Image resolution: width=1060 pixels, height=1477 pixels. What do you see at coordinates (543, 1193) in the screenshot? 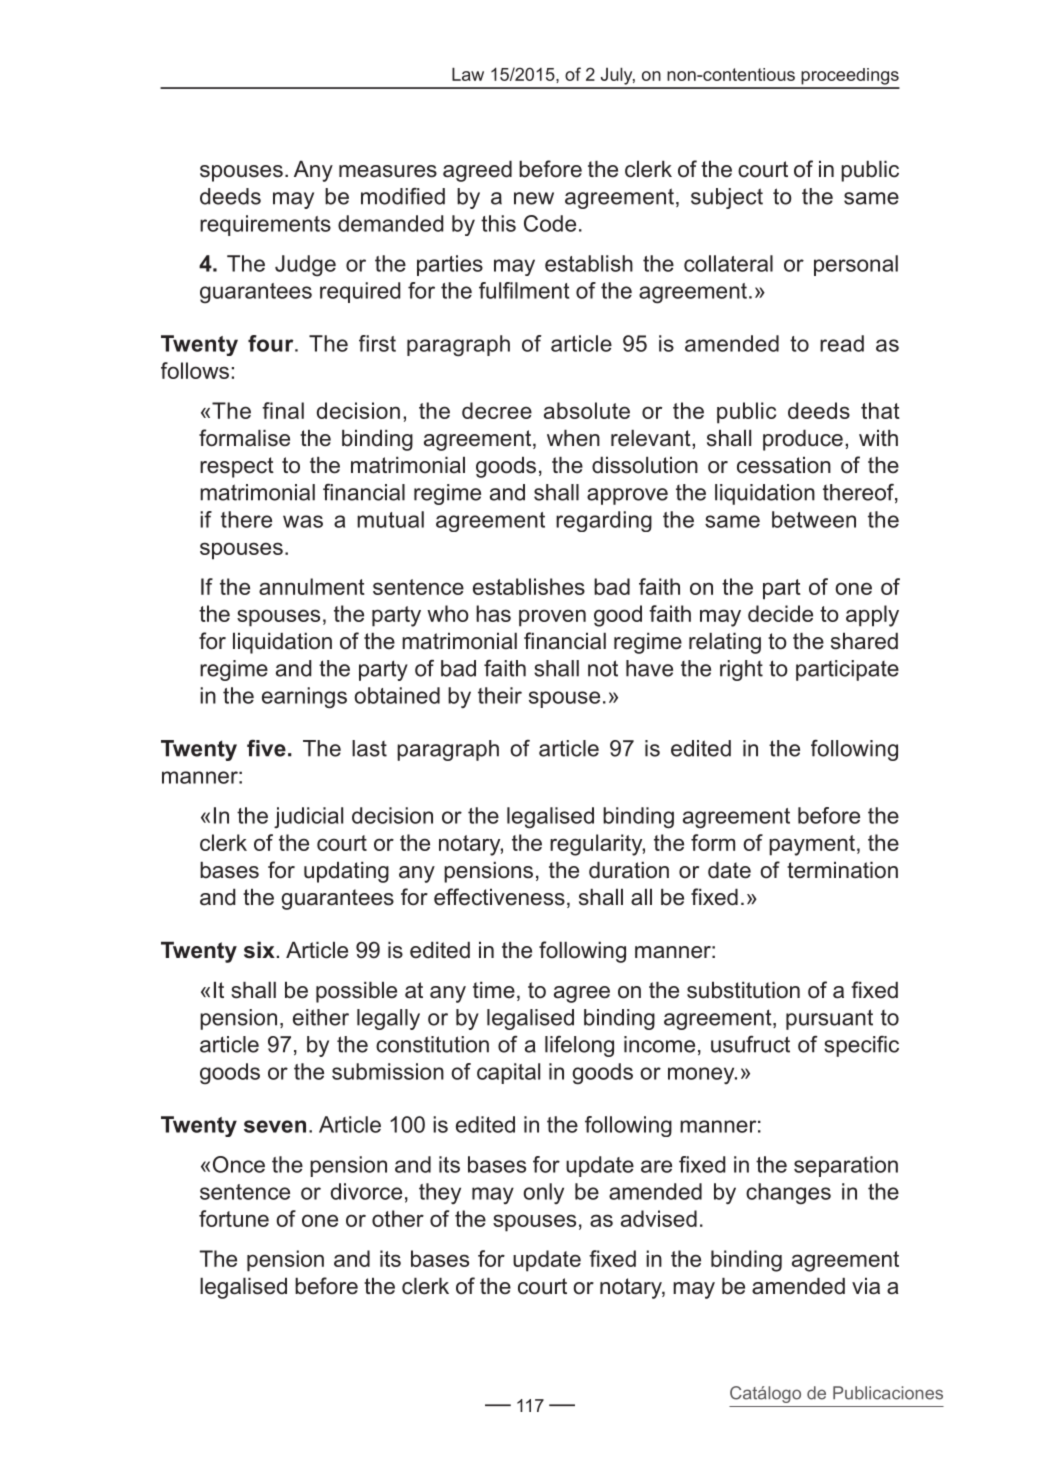
I see `only` at bounding box center [543, 1193].
